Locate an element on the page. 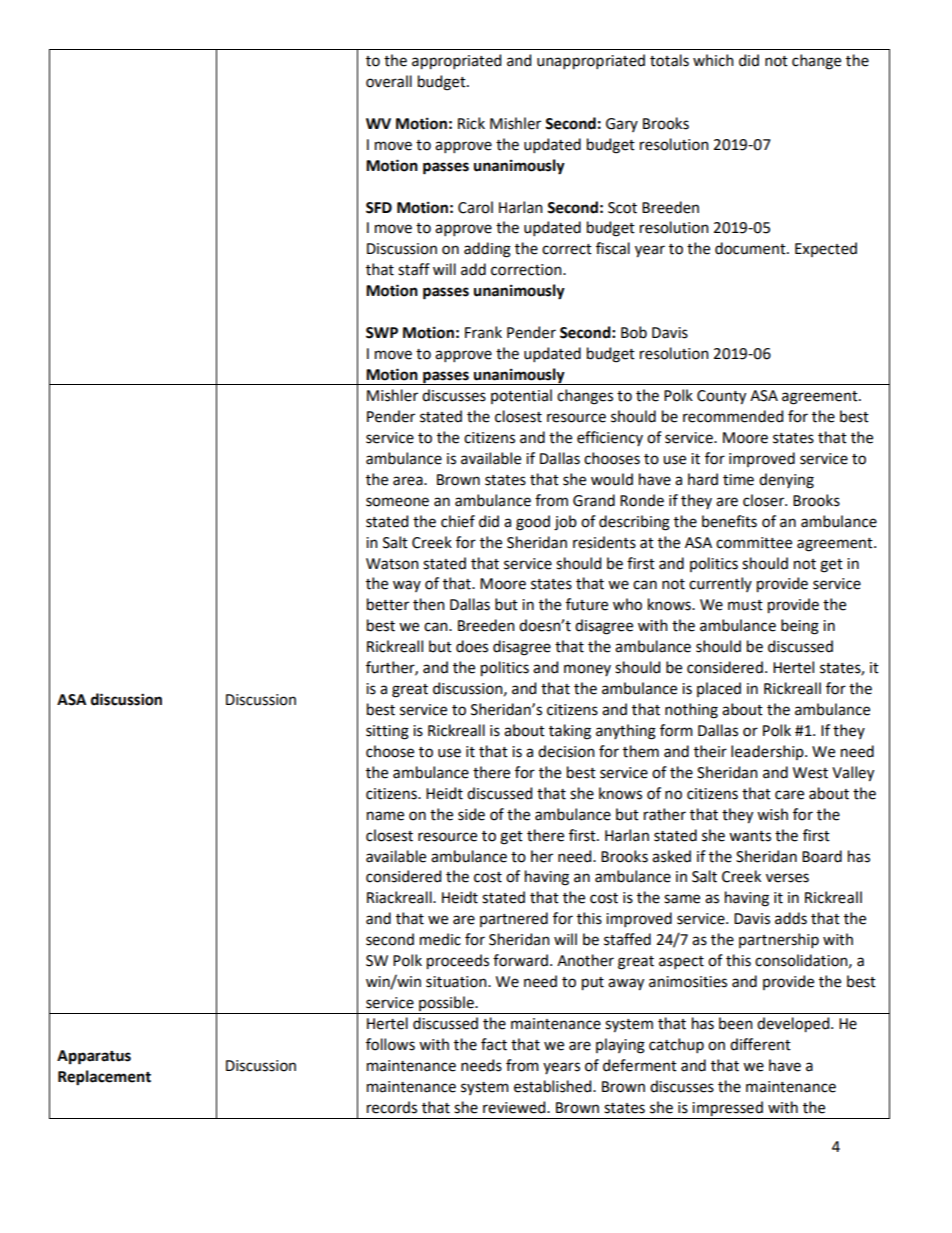 The width and height of the page is (952, 1233). wants is located at coordinates (750, 836).
